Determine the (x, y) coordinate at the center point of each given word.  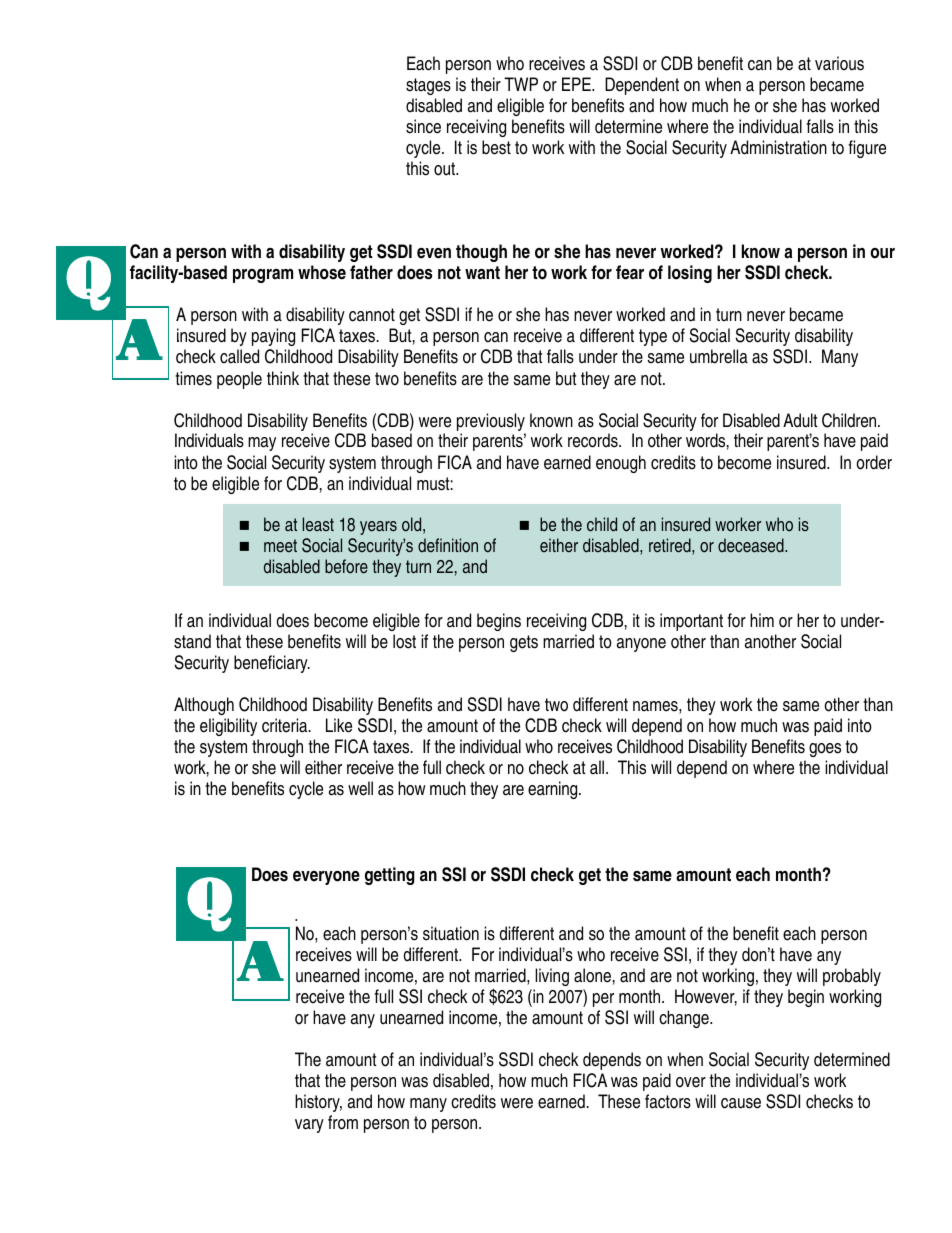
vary (309, 1126)
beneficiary (272, 664)
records (594, 440)
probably (852, 977)
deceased (752, 545)
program (263, 276)
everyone (326, 878)
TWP (521, 84)
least (318, 524)
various (839, 63)
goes (825, 750)
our (882, 253)
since (423, 126)
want (482, 273)
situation (451, 933)
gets (524, 643)
